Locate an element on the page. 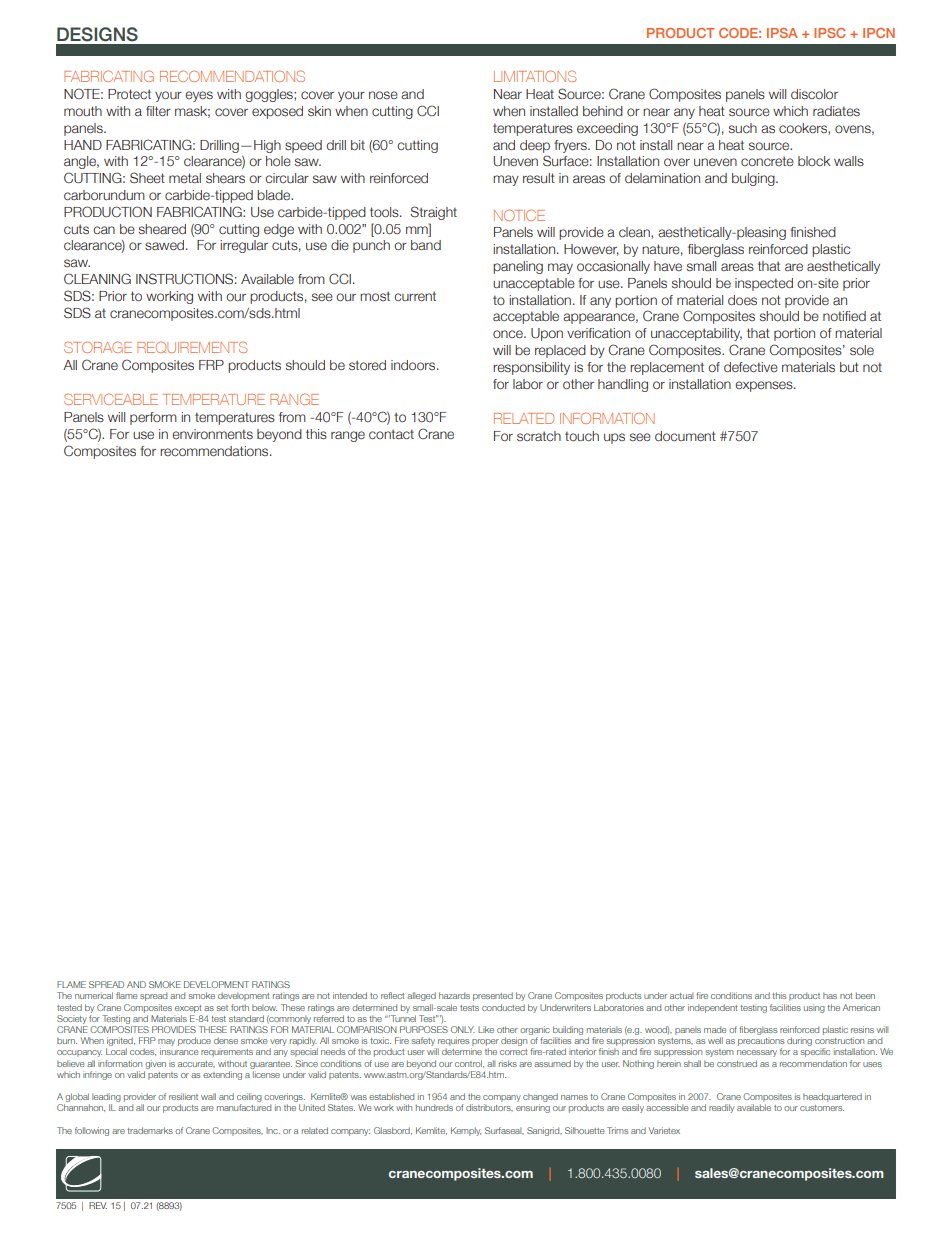 The width and height of the page is (952, 1233). trademarks is located at coordinates (150, 1130).
